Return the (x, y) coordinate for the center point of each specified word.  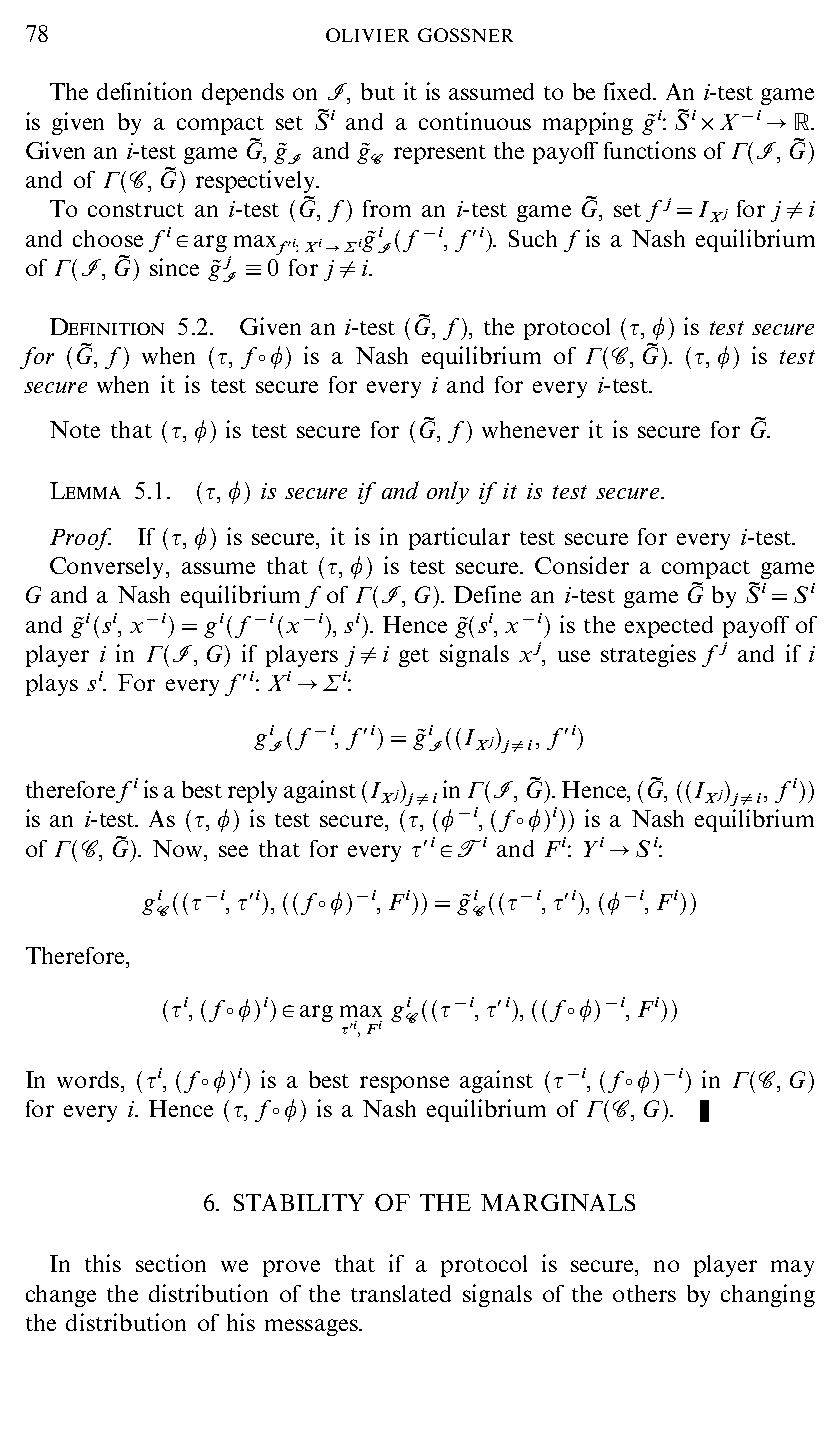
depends (243, 94)
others (644, 1293)
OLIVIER (367, 35)
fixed (629, 91)
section (171, 1263)
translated (401, 1293)
